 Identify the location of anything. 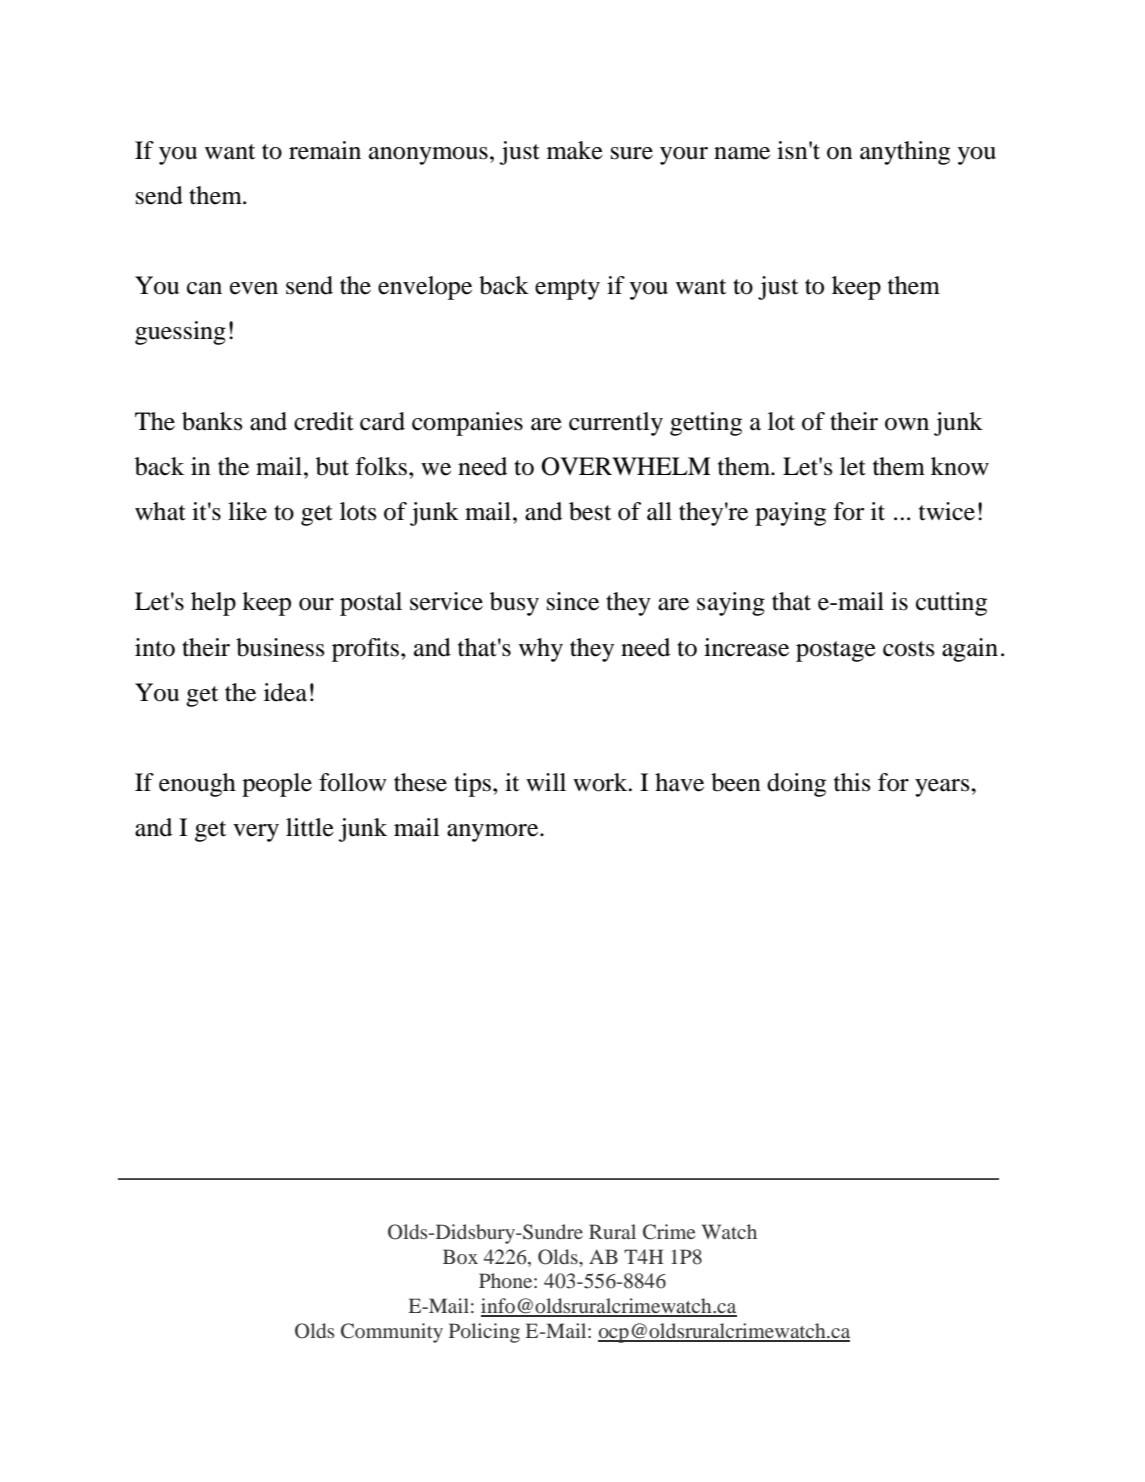
(905, 153).
